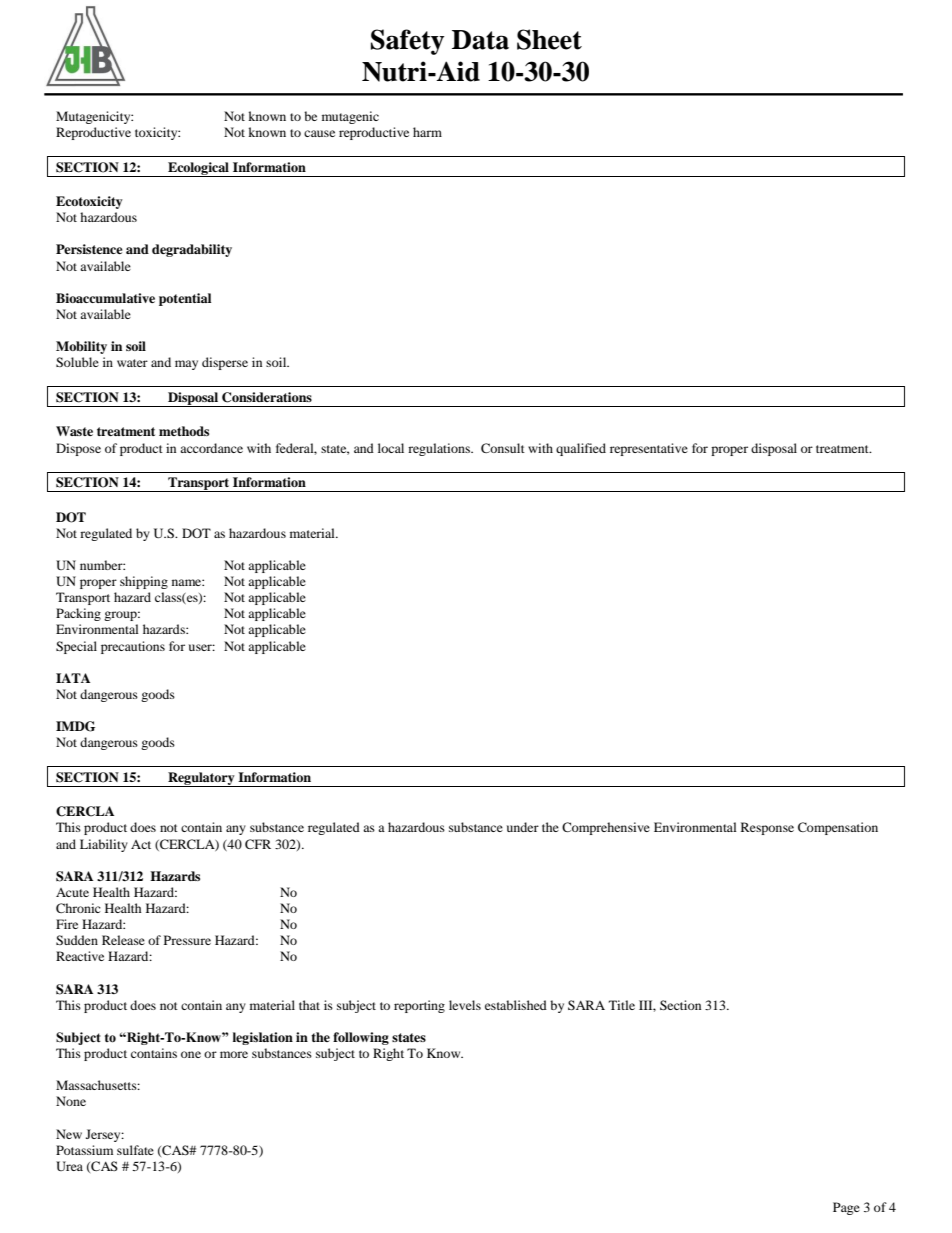 This image has height=1233, width=952. I want to click on Data, so click(480, 40).
